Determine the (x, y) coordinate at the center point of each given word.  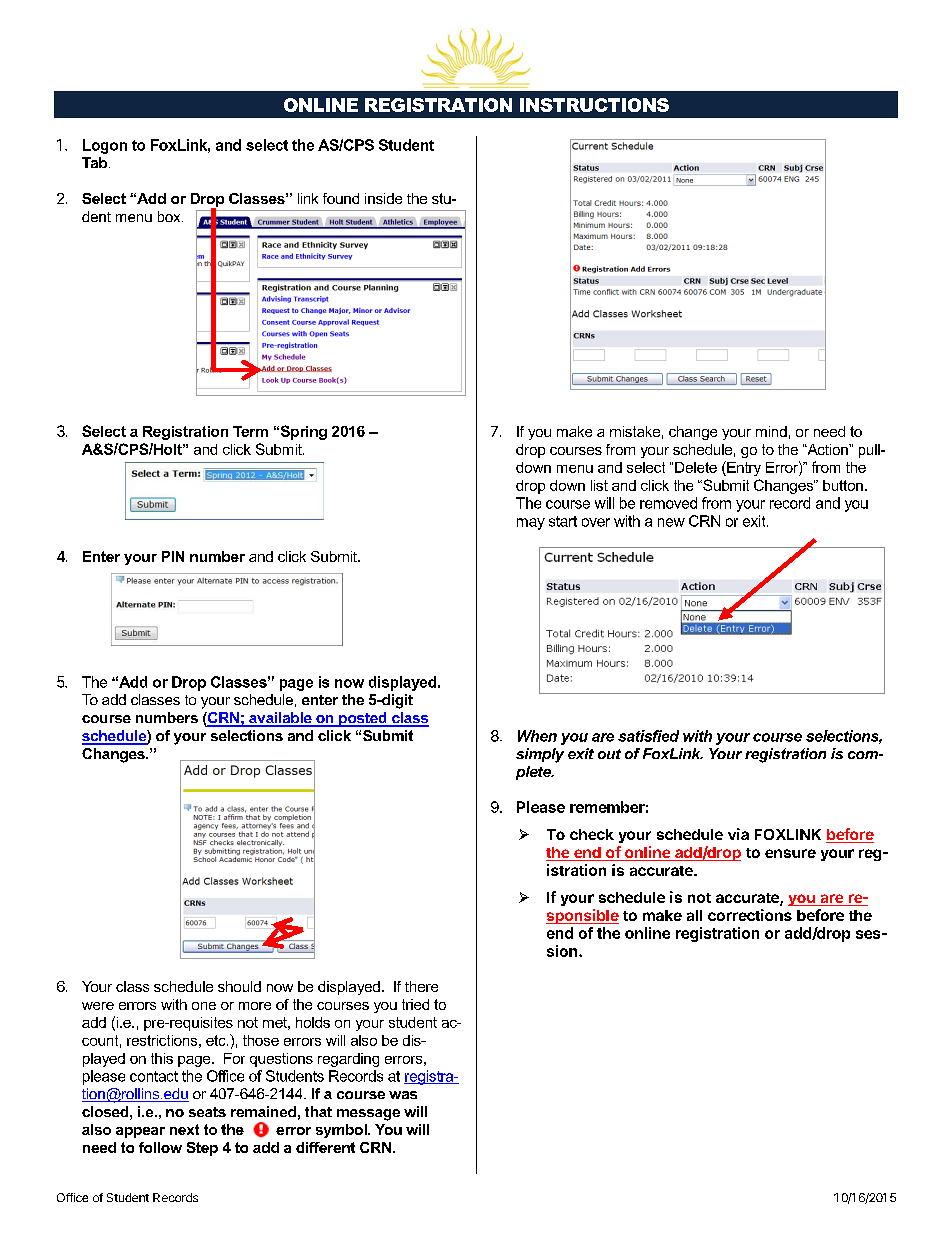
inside (383, 198)
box (170, 216)
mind (771, 431)
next (184, 1129)
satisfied (648, 736)
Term (250, 431)
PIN (173, 556)
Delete (696, 467)
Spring (302, 432)
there (421, 986)
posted (363, 719)
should (239, 986)
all (694, 915)
